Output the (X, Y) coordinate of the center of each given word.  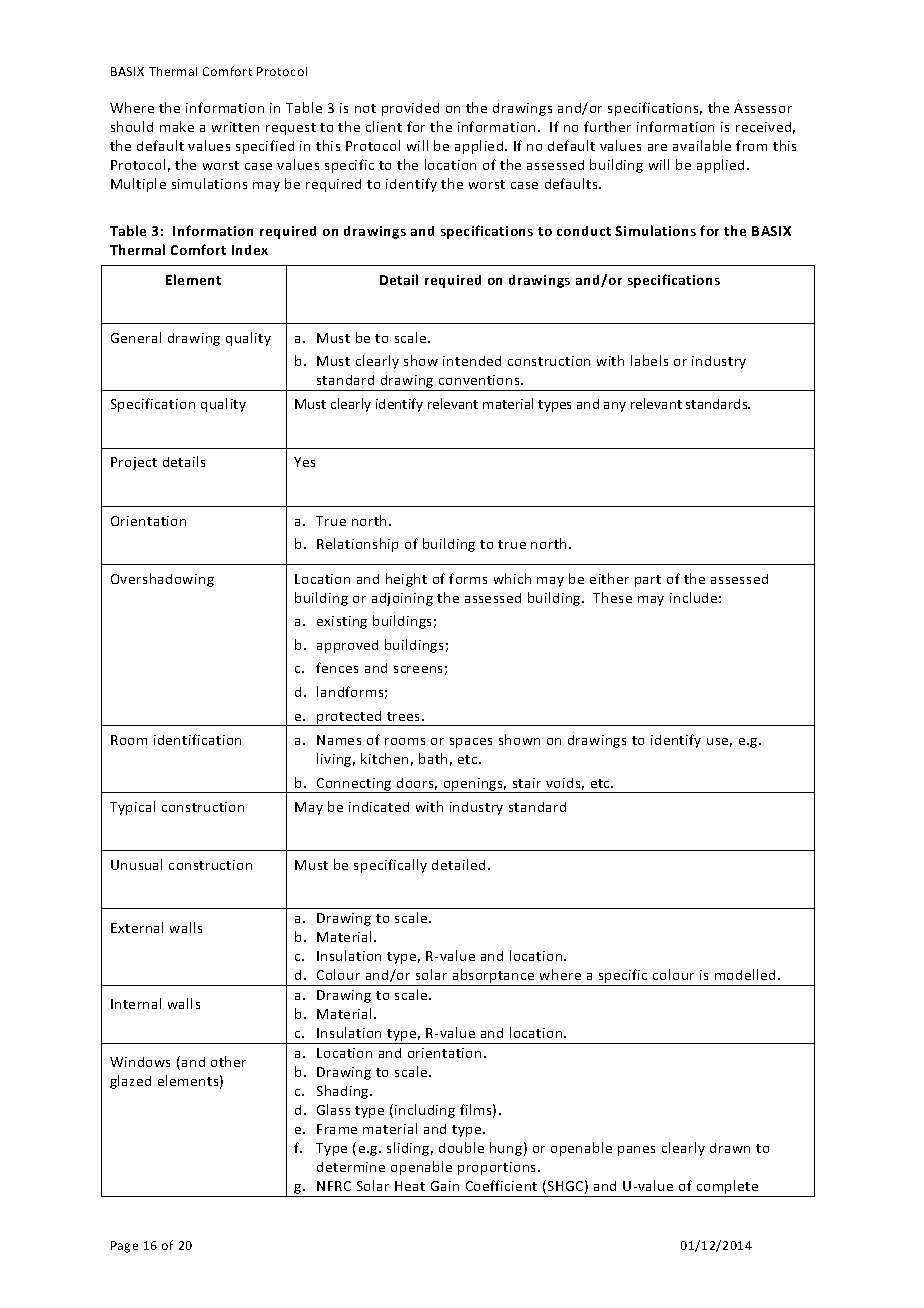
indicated (379, 807)
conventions (480, 380)
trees (405, 716)
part (648, 581)
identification (197, 739)
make (177, 126)
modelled (745, 974)
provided (410, 109)
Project (134, 463)
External (137, 927)
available (702, 145)
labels (649, 360)
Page (124, 1247)
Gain (445, 1186)
